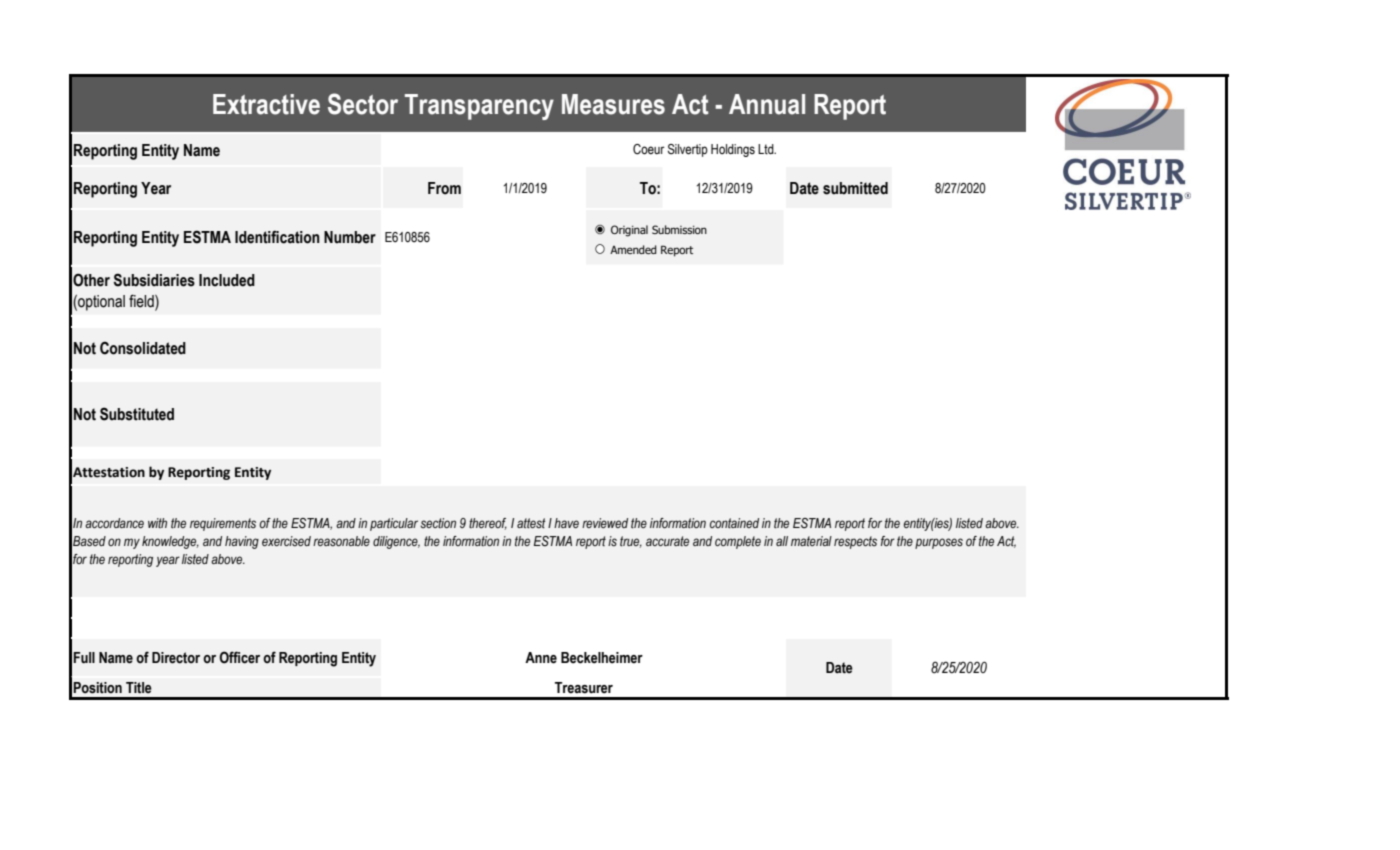 This document has width=1400, height=850. Describe the element at coordinates (566, 523) in the document. I see `have` at that location.
